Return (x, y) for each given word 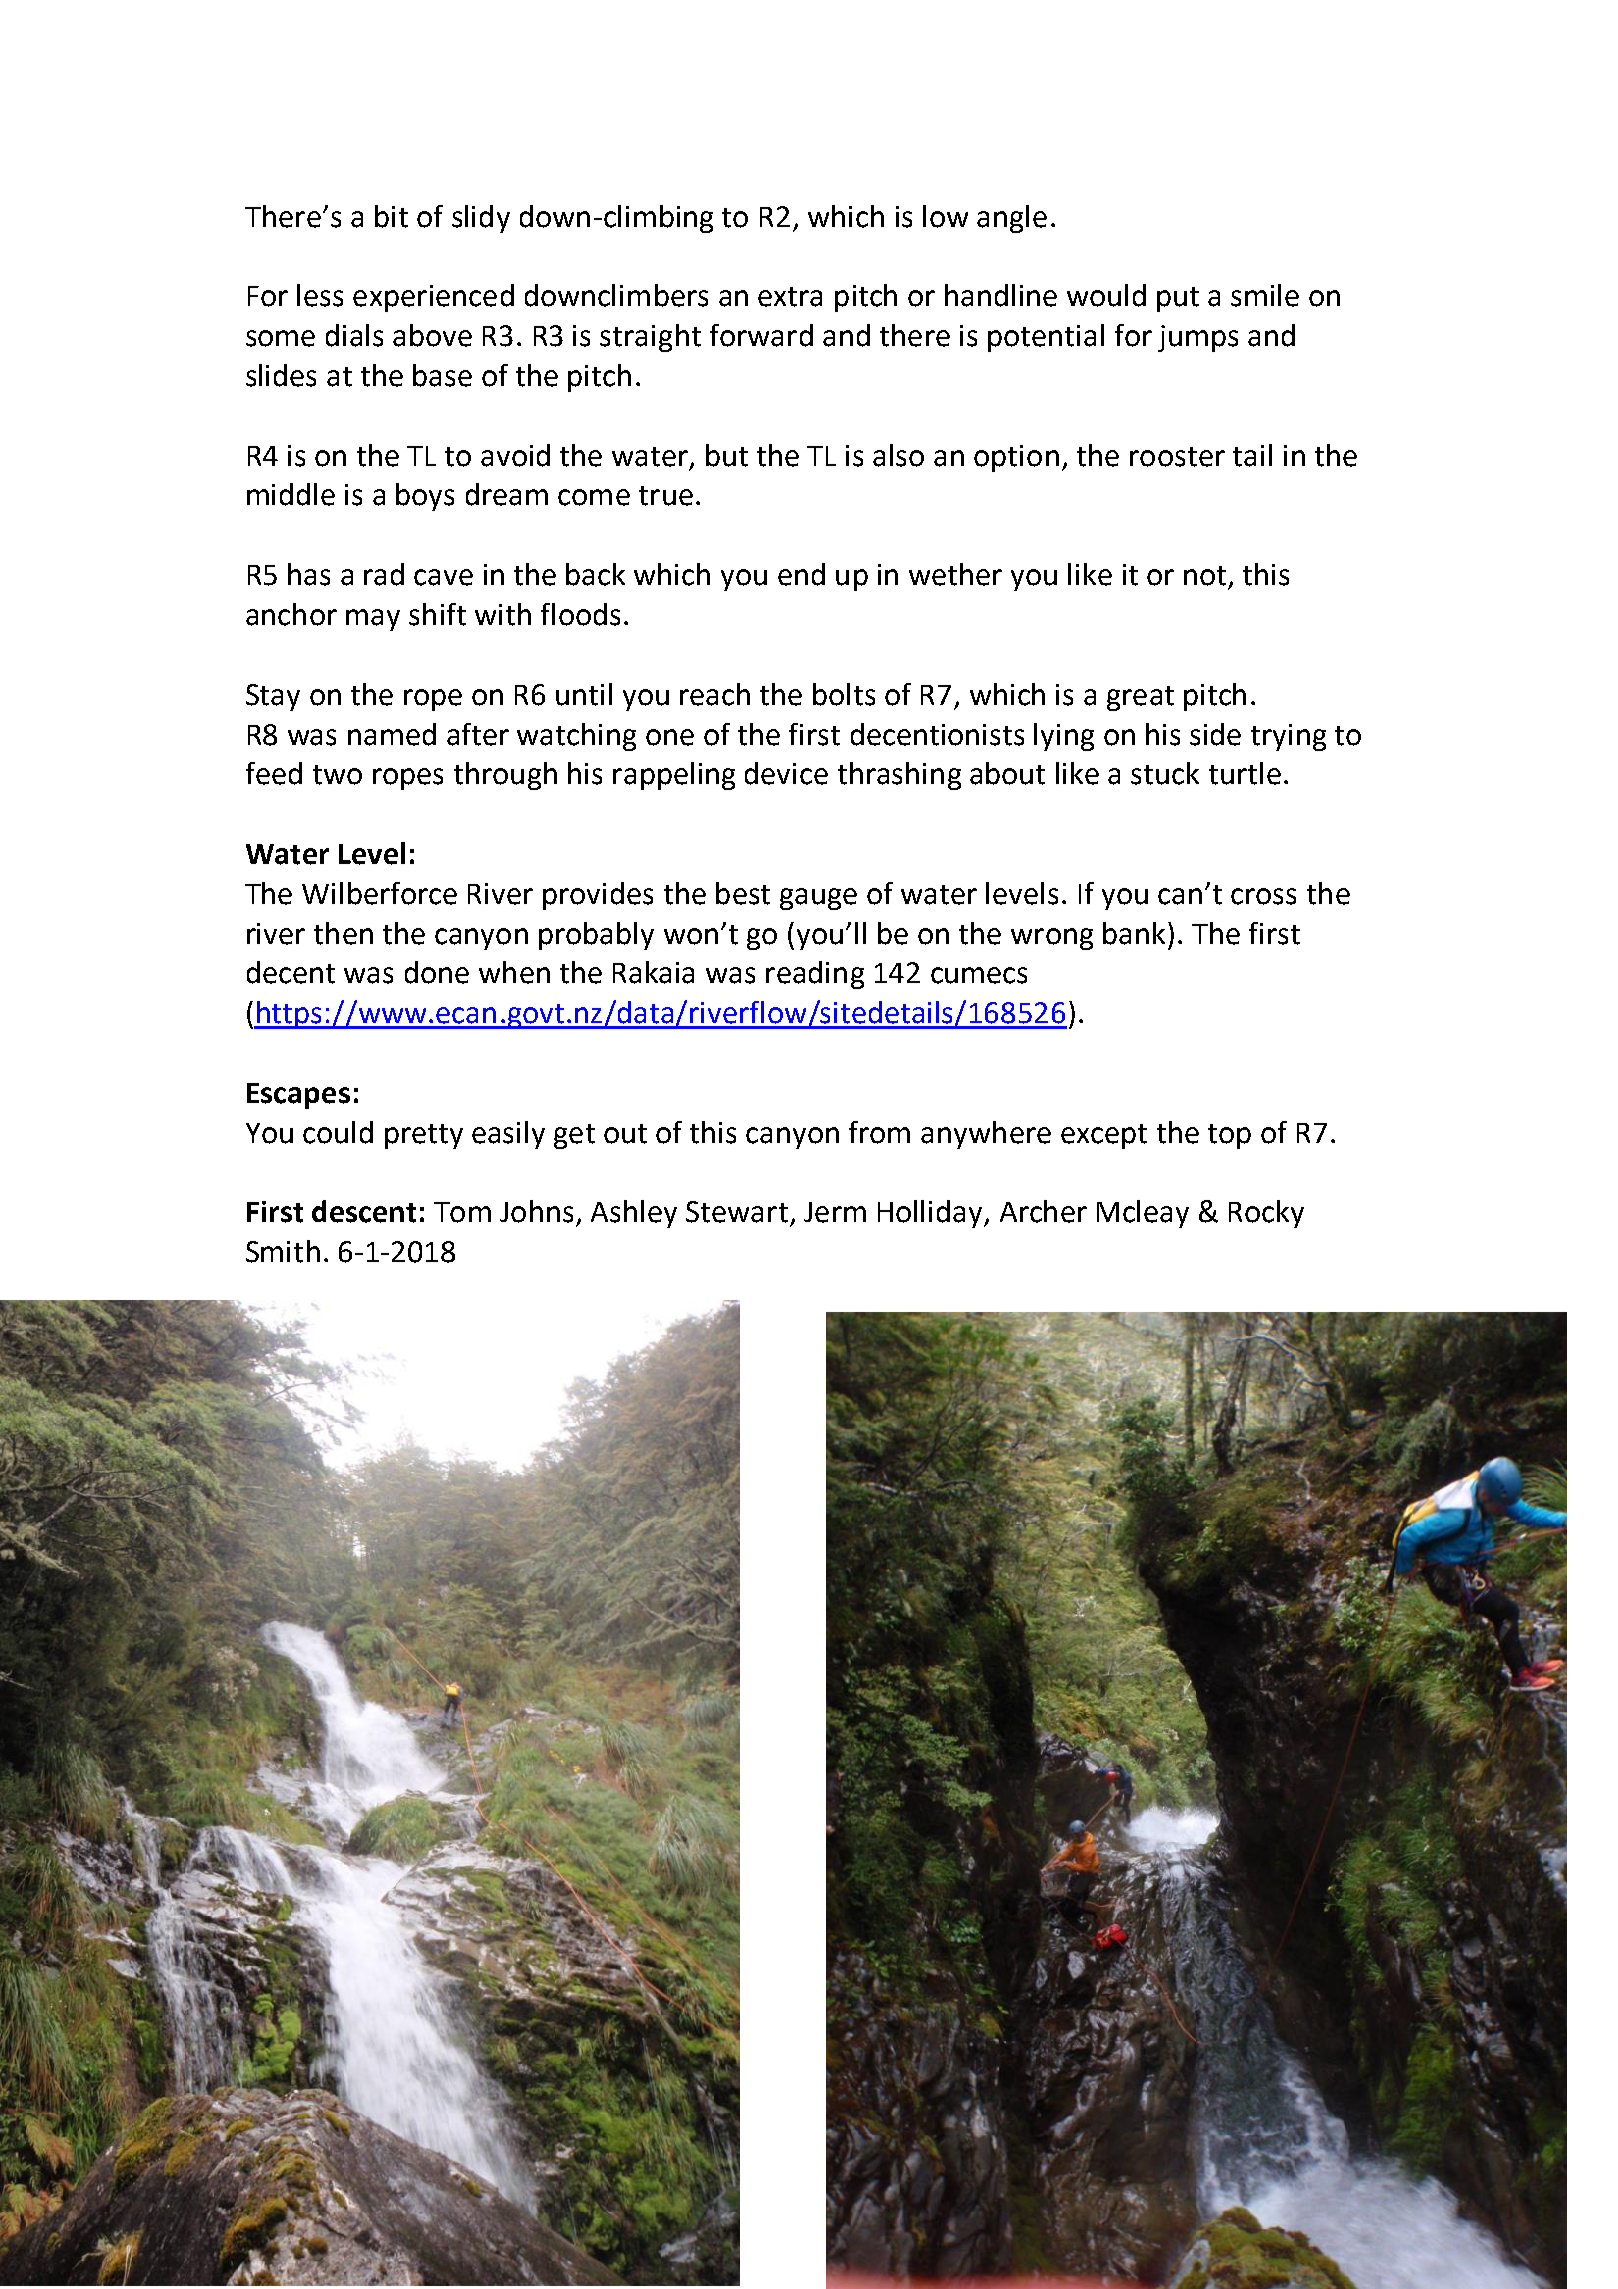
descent (364, 1211)
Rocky (1266, 1214)
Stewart (737, 1212)
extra (790, 297)
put (1178, 299)
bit (391, 216)
